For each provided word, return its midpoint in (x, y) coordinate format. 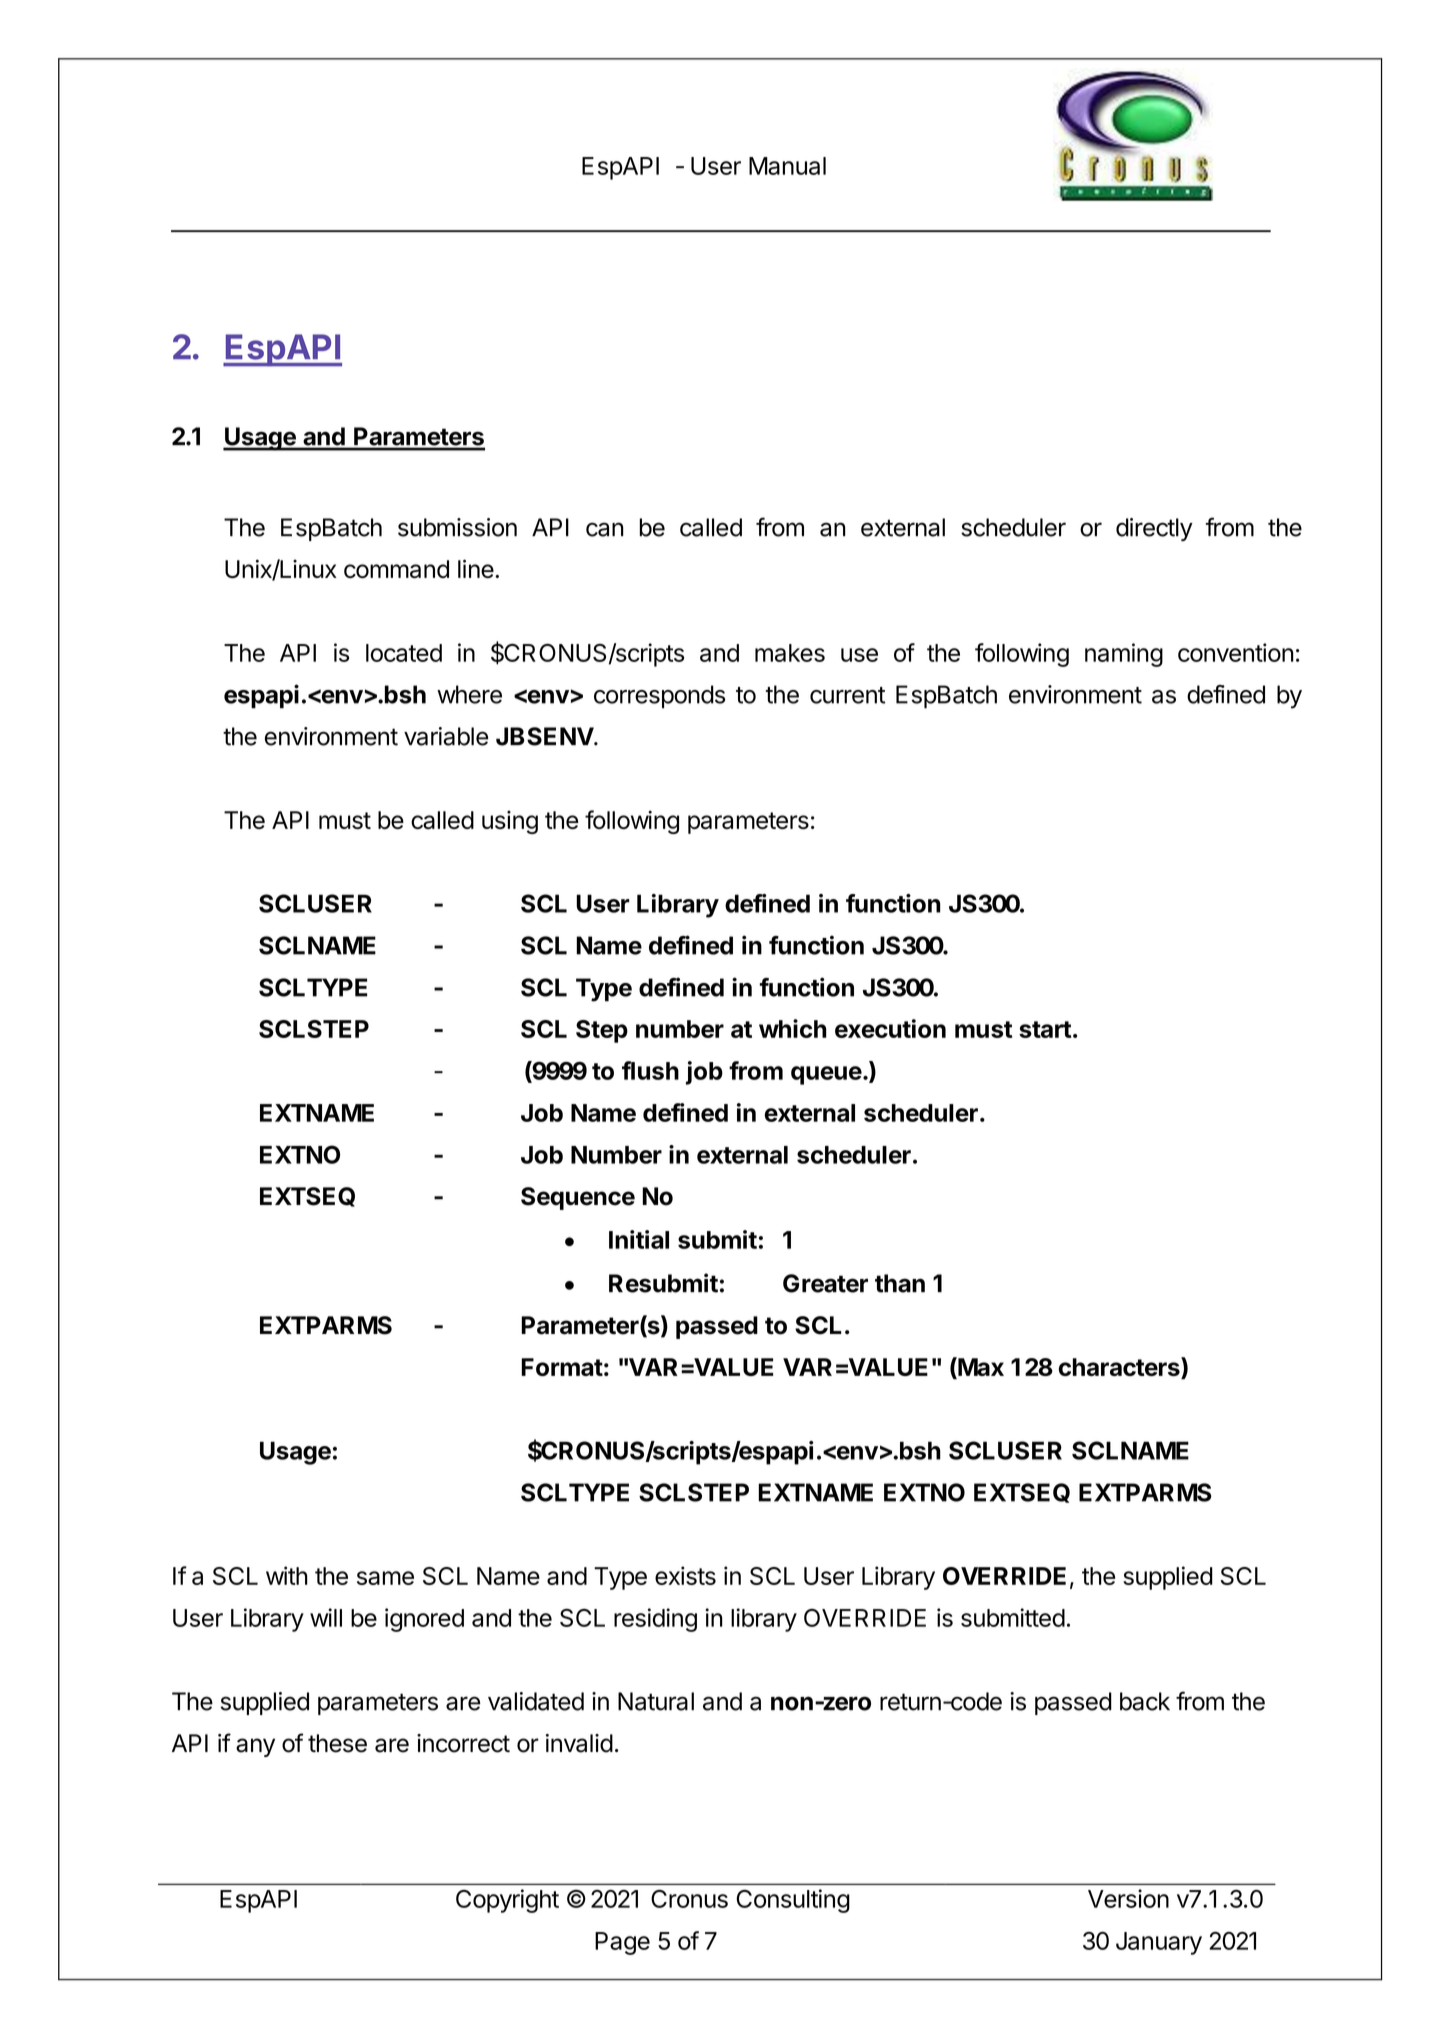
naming (1124, 655)
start (1045, 1029)
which (793, 1028)
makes (790, 653)
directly (1154, 529)
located (404, 653)
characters (1120, 1368)
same (385, 1578)
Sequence (578, 1198)
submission (457, 527)
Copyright (507, 1901)
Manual (787, 166)
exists (685, 1575)
